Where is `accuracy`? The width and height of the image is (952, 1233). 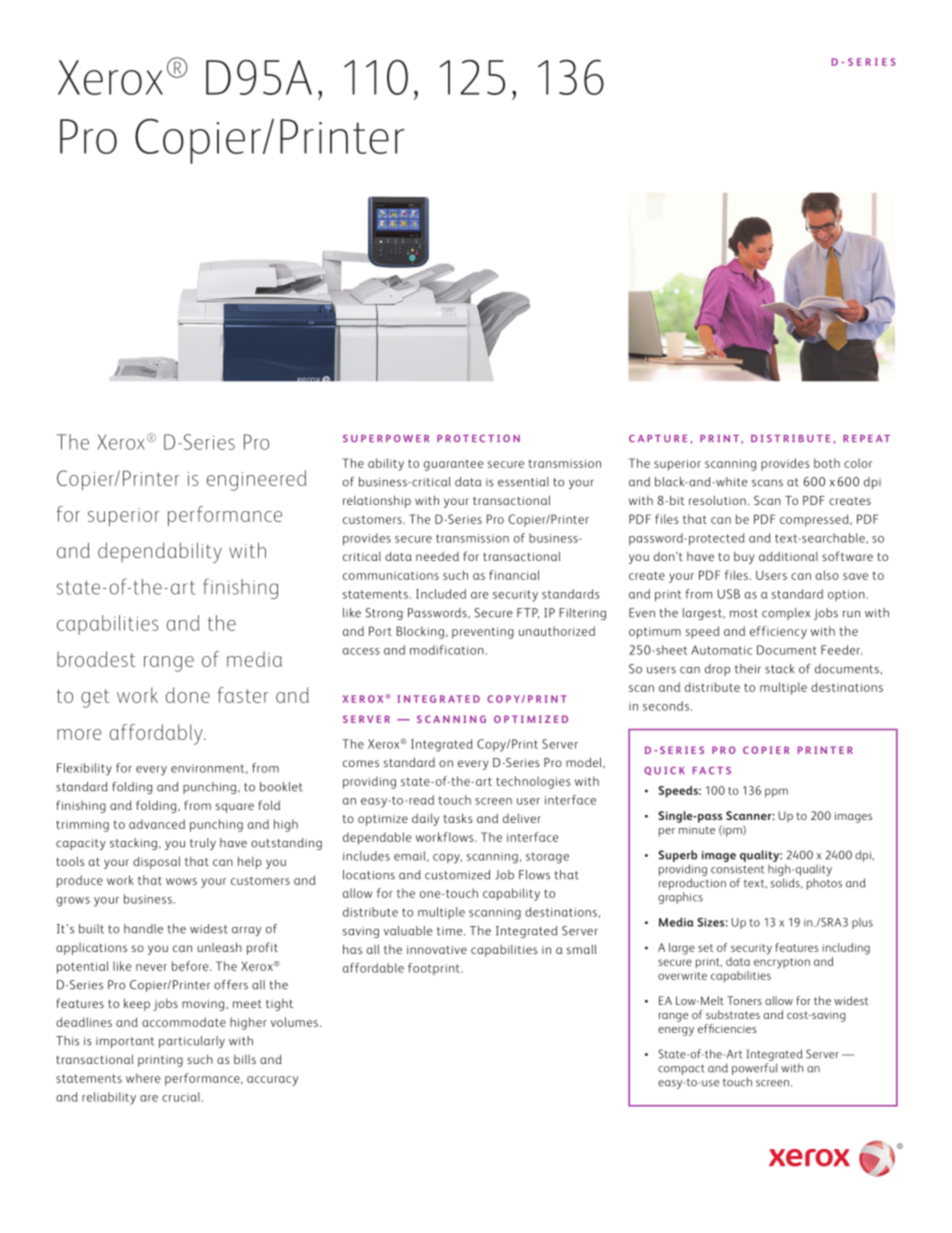 accuracy is located at coordinates (272, 1081).
